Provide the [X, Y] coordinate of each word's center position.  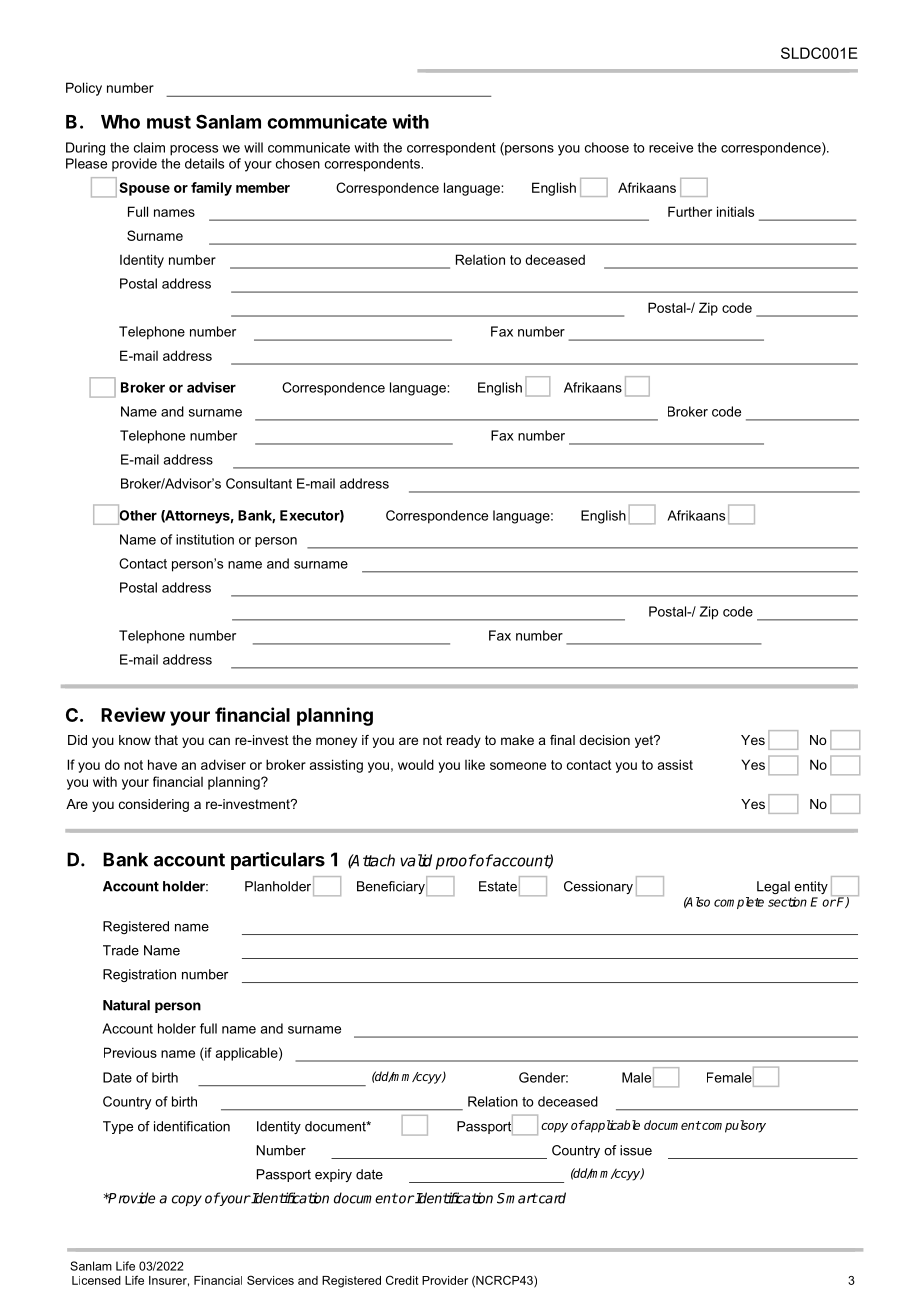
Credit [402, 1280]
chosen [298, 163]
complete [739, 903]
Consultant [259, 483]
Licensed [96, 1280]
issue [636, 1150]
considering [154, 805]
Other [137, 515]
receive [671, 147]
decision [604, 740]
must [169, 122]
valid [416, 860]
